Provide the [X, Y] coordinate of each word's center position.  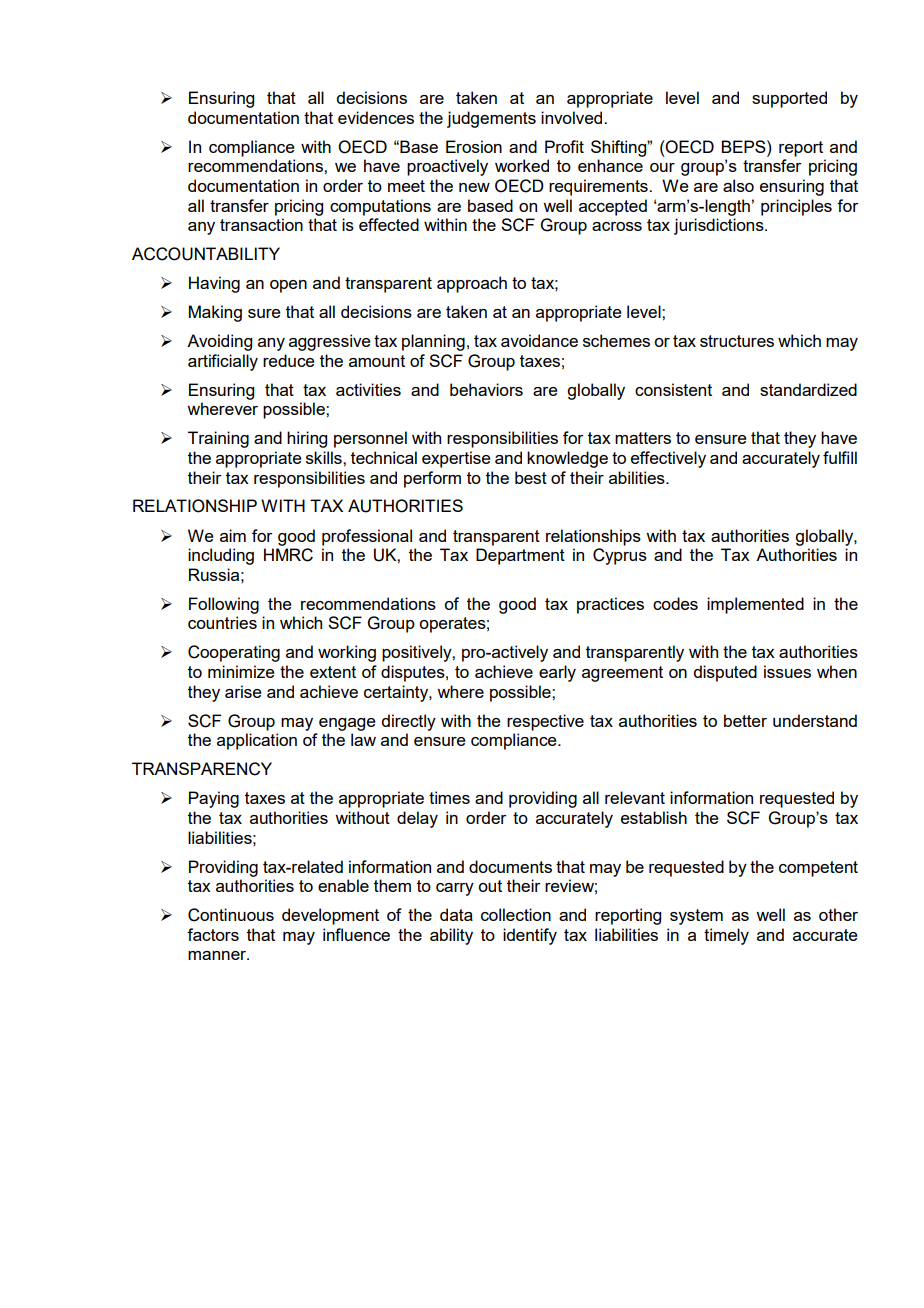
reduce [289, 360]
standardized [808, 389]
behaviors [486, 389]
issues [787, 671]
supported [789, 99]
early [557, 673]
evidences [376, 117]
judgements [491, 119]
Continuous [231, 915]
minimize [241, 671]
